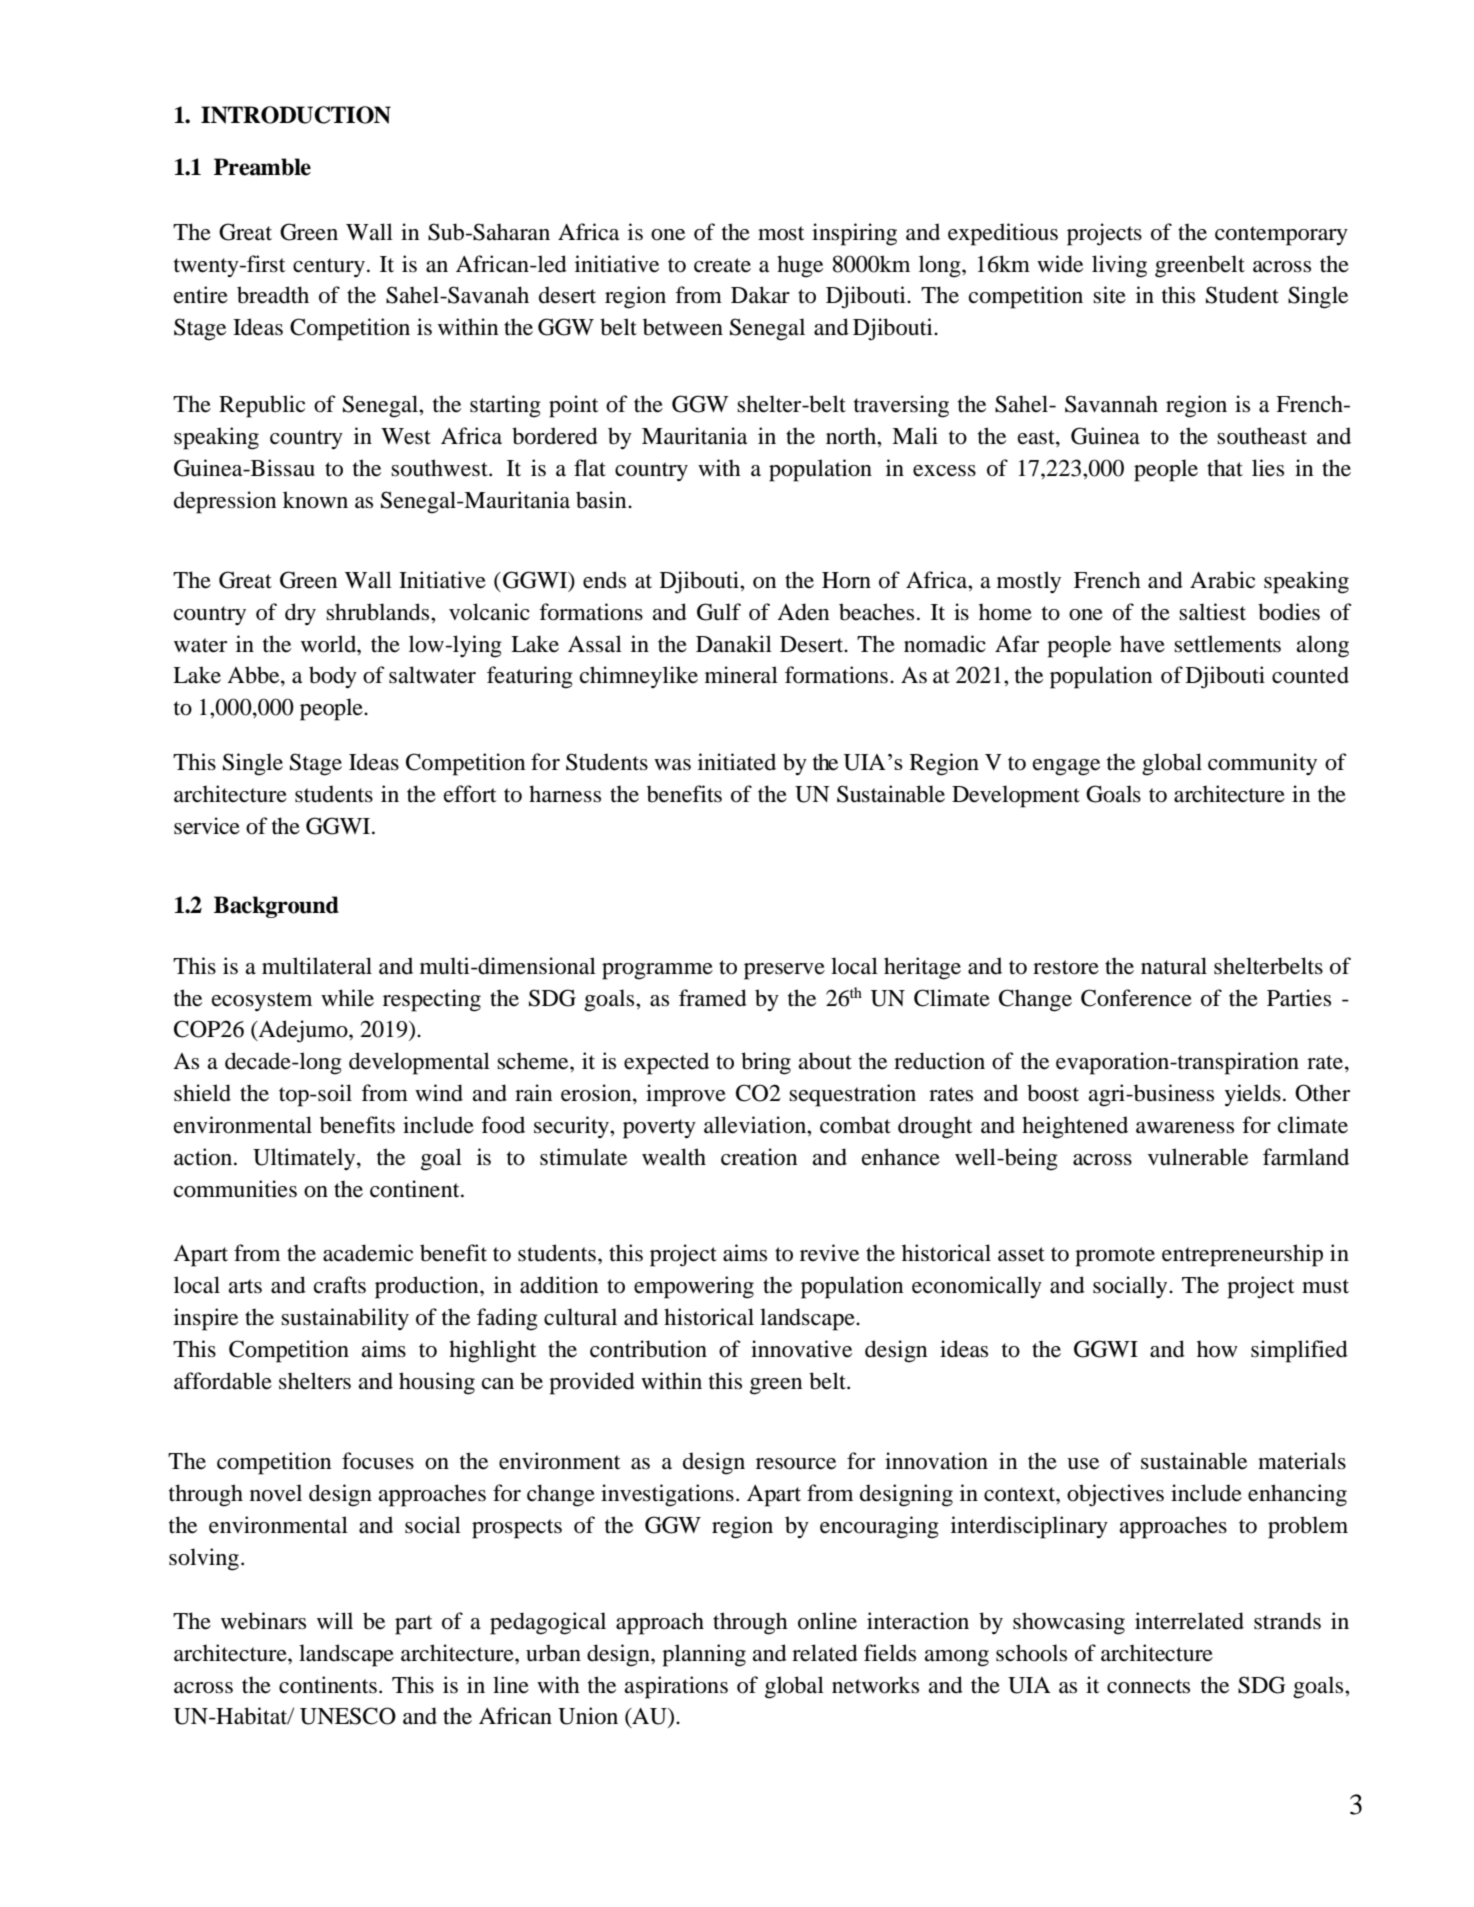 This screenshot has height=1907, width=1474. I want to click on planning, so click(704, 1655).
